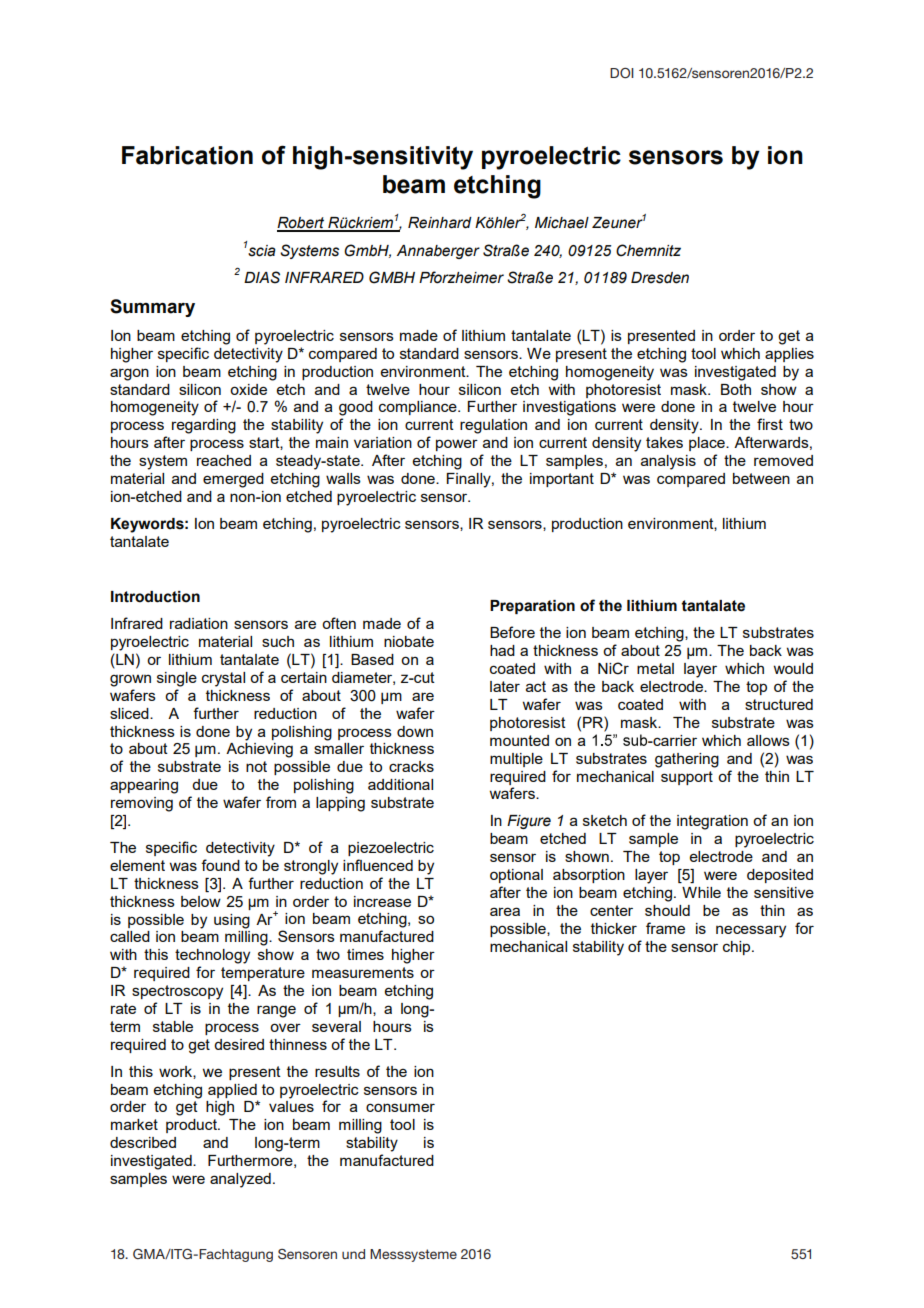 This image has height=1308, width=924. Describe the element at coordinates (622, 73) in the image. I see `DOI` at that location.
